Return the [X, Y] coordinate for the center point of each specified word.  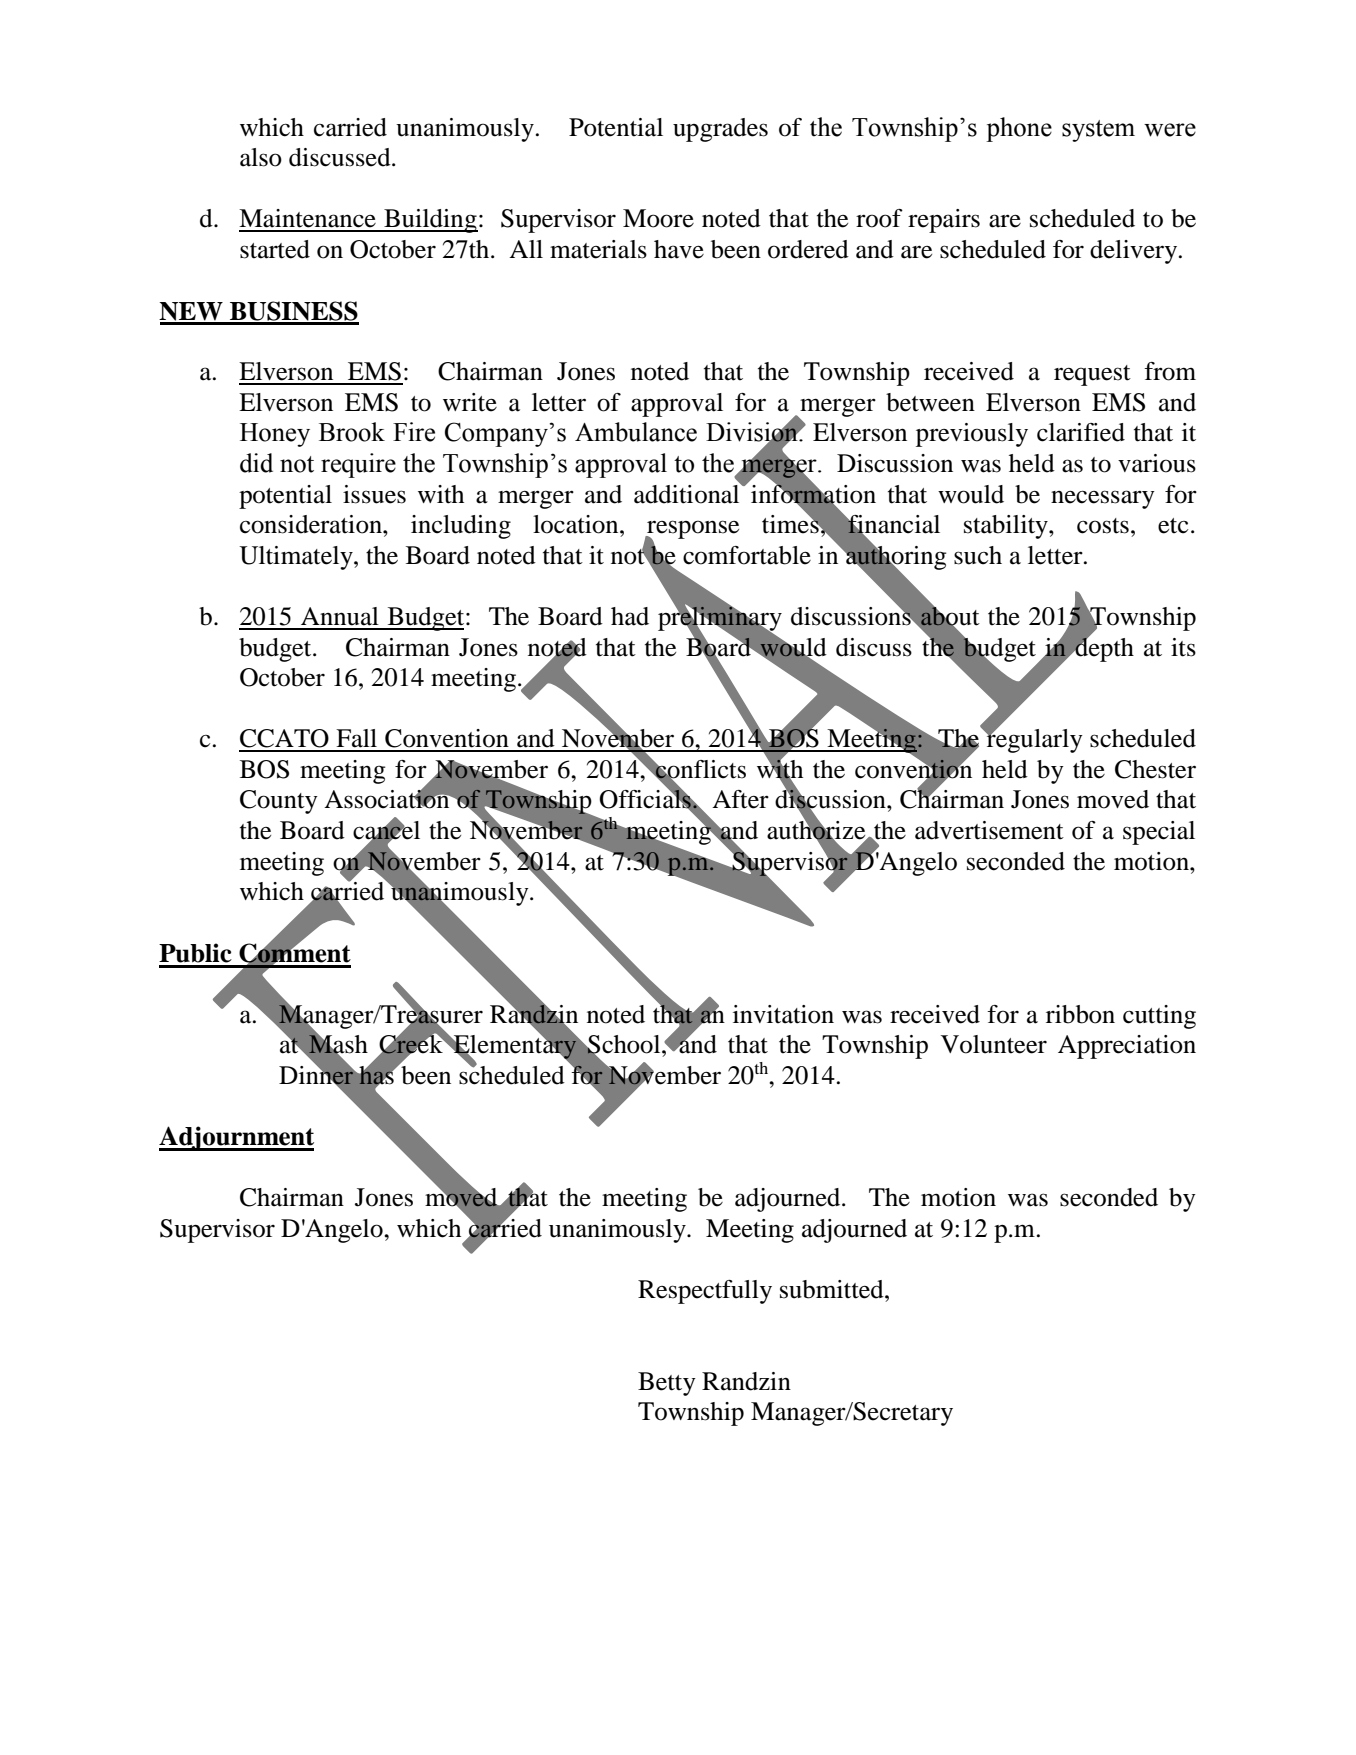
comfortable [747, 555]
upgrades [720, 130]
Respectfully [705, 1292]
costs [1103, 526]
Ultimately [297, 558]
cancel [386, 830]
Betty [667, 1384]
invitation [783, 1014]
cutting [1159, 1017]
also [261, 157]
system [1098, 131]
